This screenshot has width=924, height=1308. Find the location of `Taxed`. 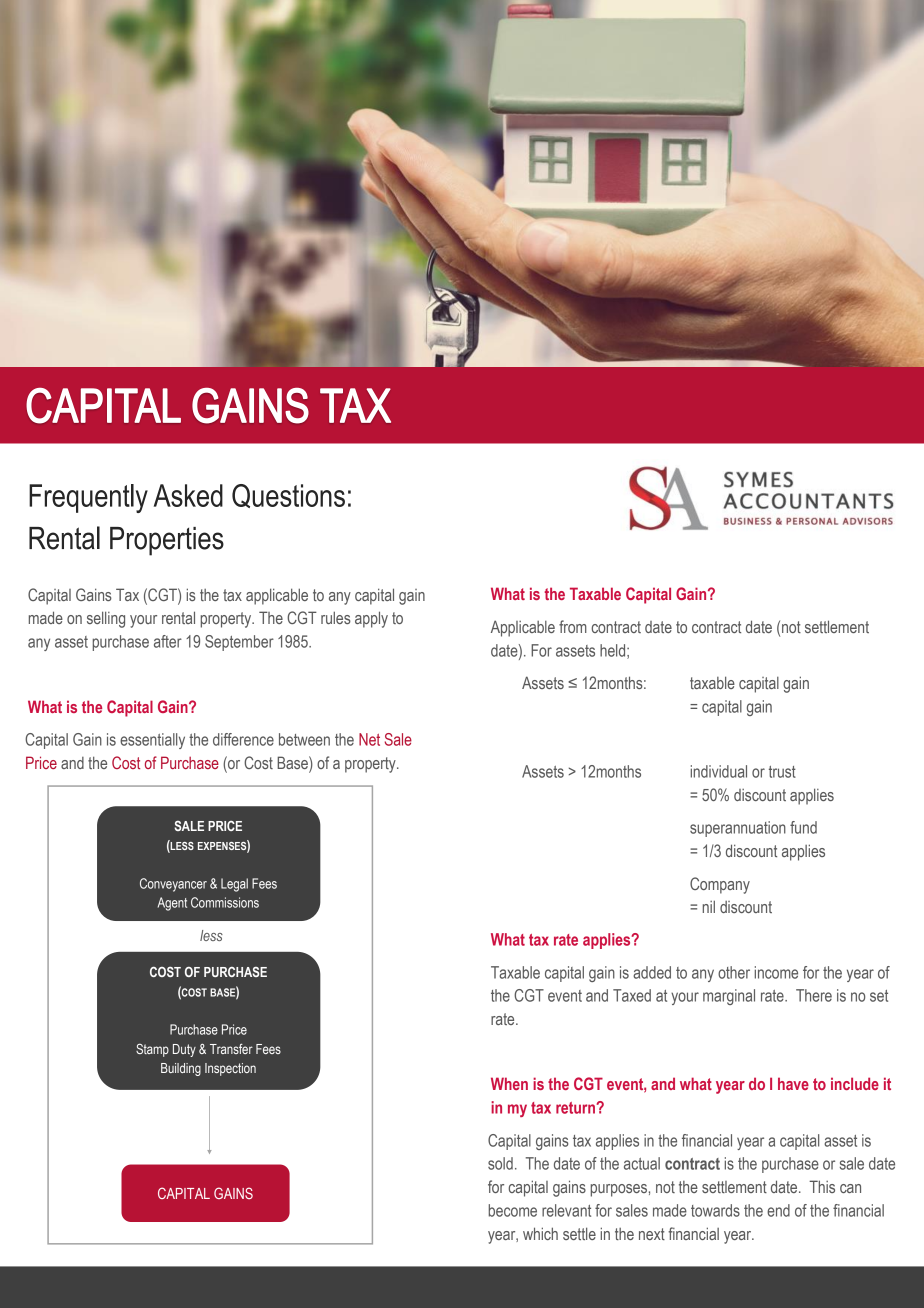

Taxed is located at coordinates (632, 995).
